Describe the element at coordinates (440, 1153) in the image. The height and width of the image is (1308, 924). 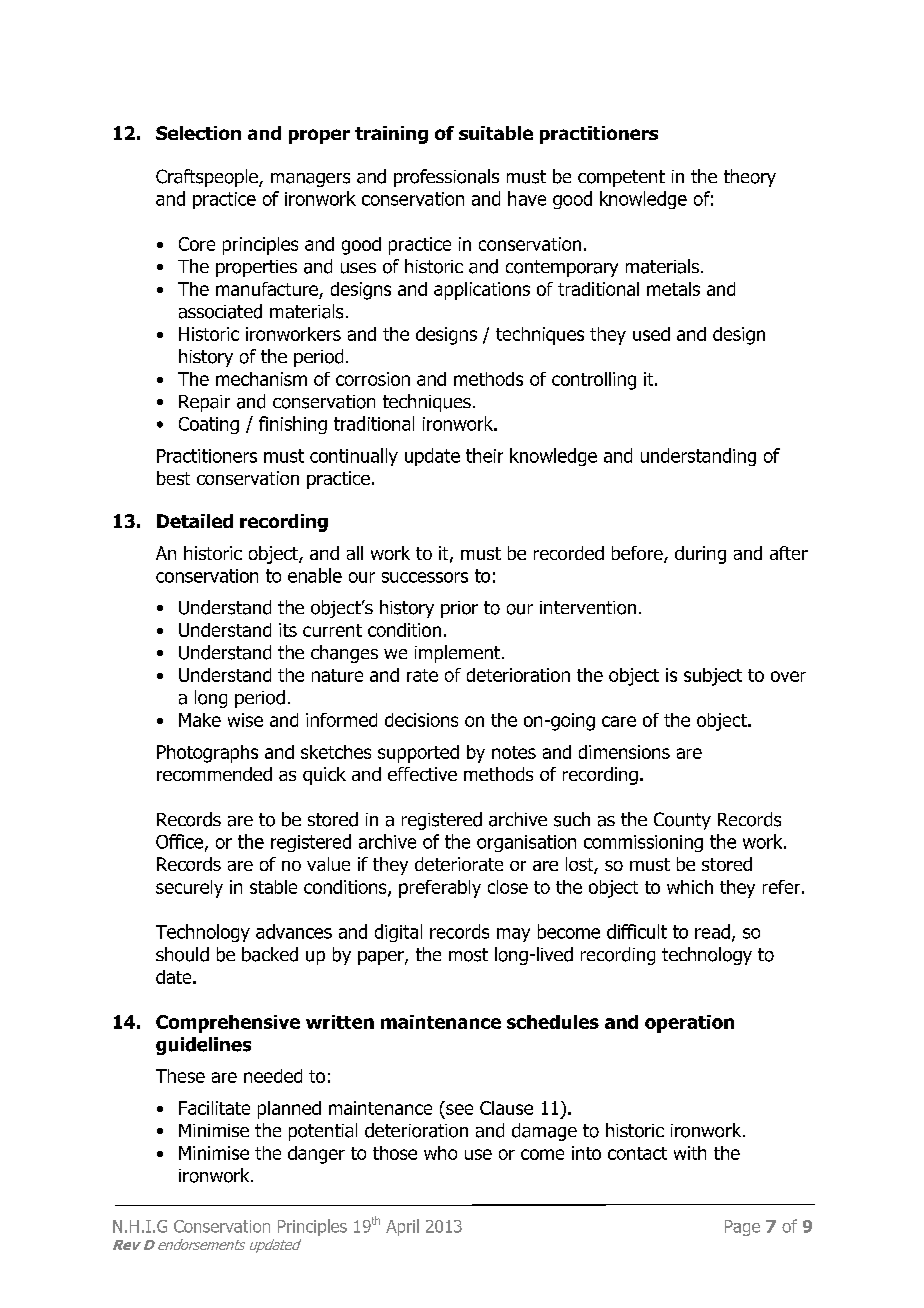
I see `who` at that location.
